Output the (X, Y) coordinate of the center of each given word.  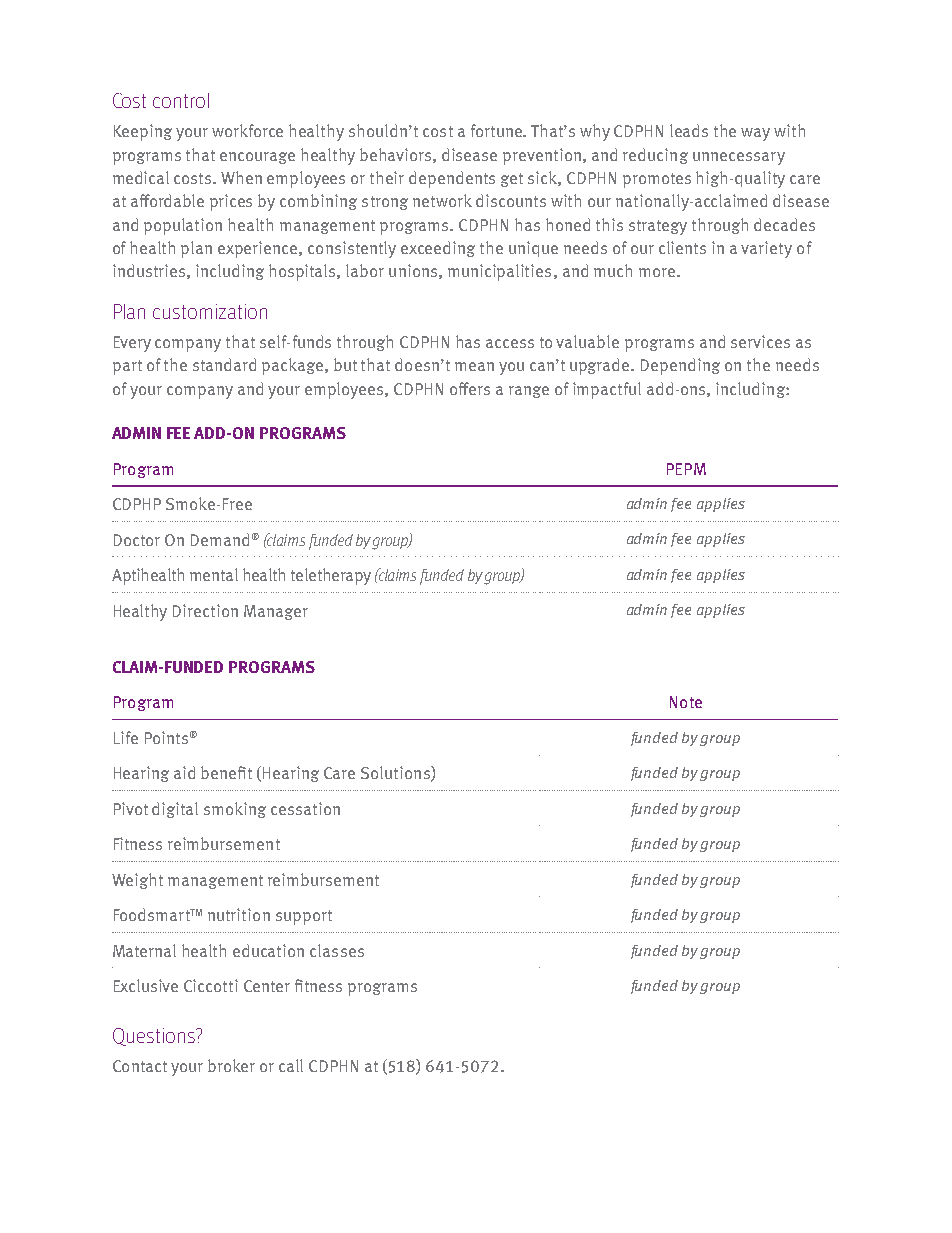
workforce (247, 130)
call (291, 1065)
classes (337, 950)
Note (686, 702)
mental (214, 574)
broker (231, 1065)
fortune (498, 130)
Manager (276, 612)
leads (689, 130)
